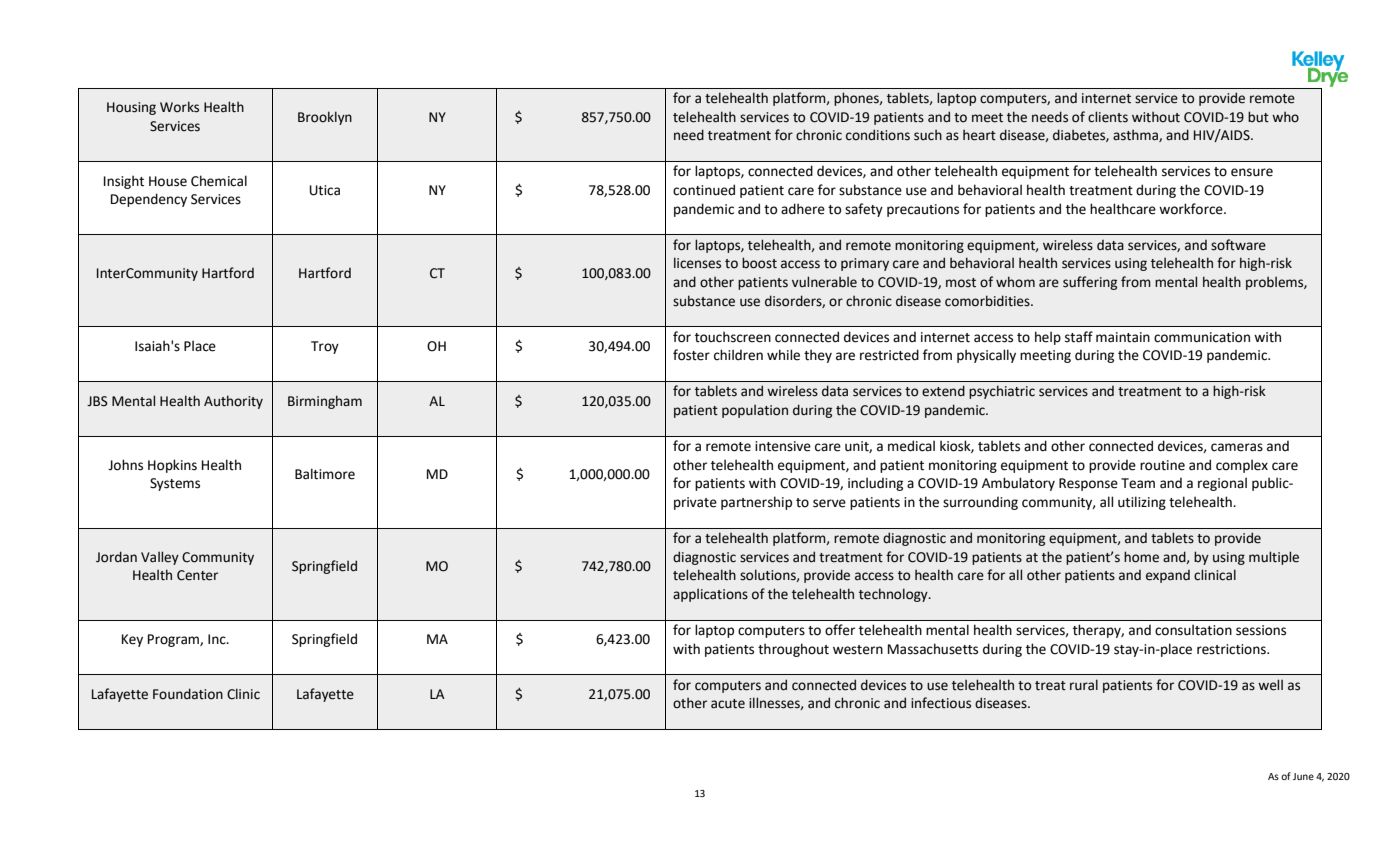 The width and height of the document is (1400, 850). Describe the element at coordinates (728, 704) in the document. I see `acute` at that location.
